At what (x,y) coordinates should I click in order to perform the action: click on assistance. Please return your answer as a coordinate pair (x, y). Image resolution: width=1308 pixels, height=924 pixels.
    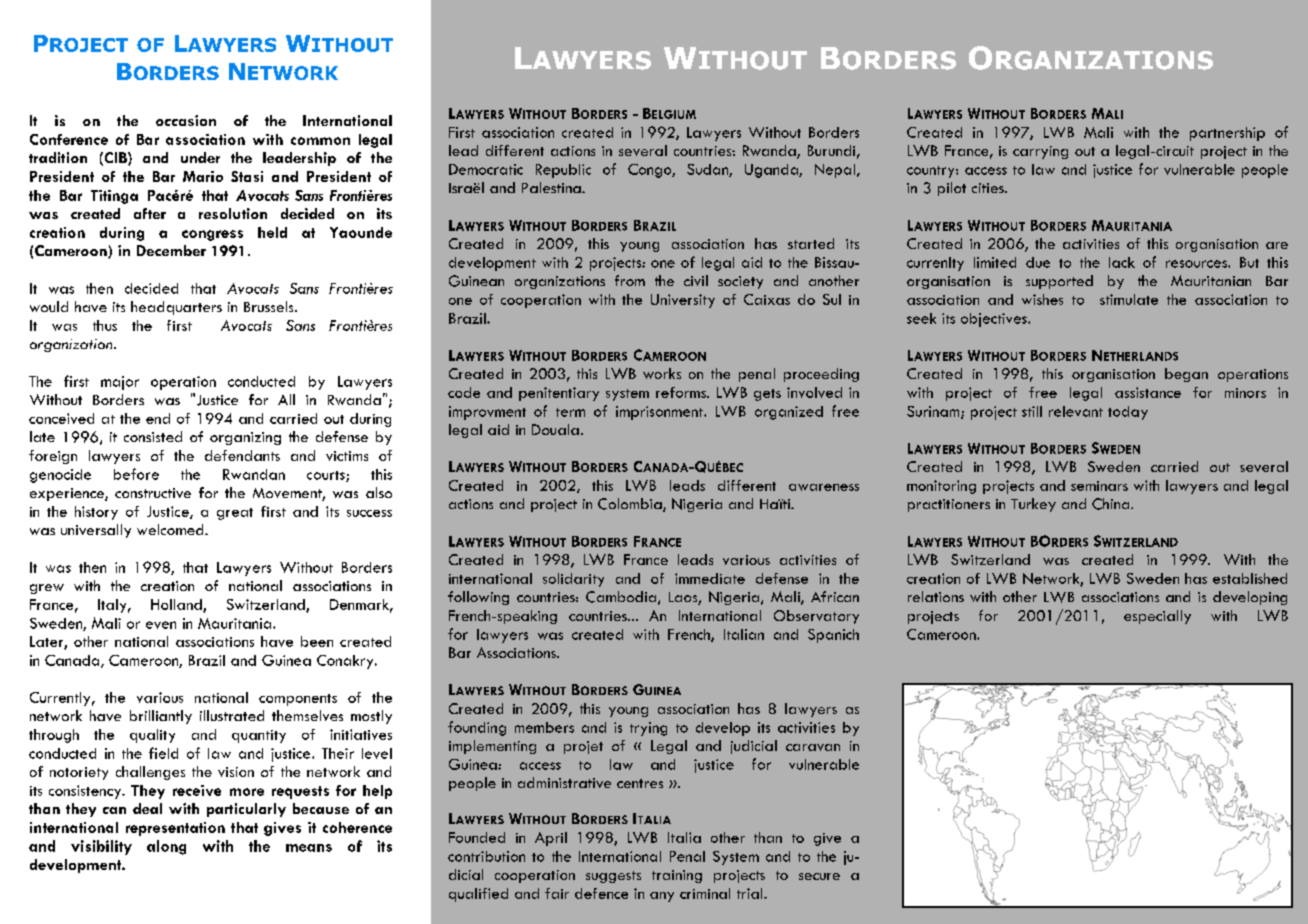
    Looking at the image, I should click on (1148, 392).
